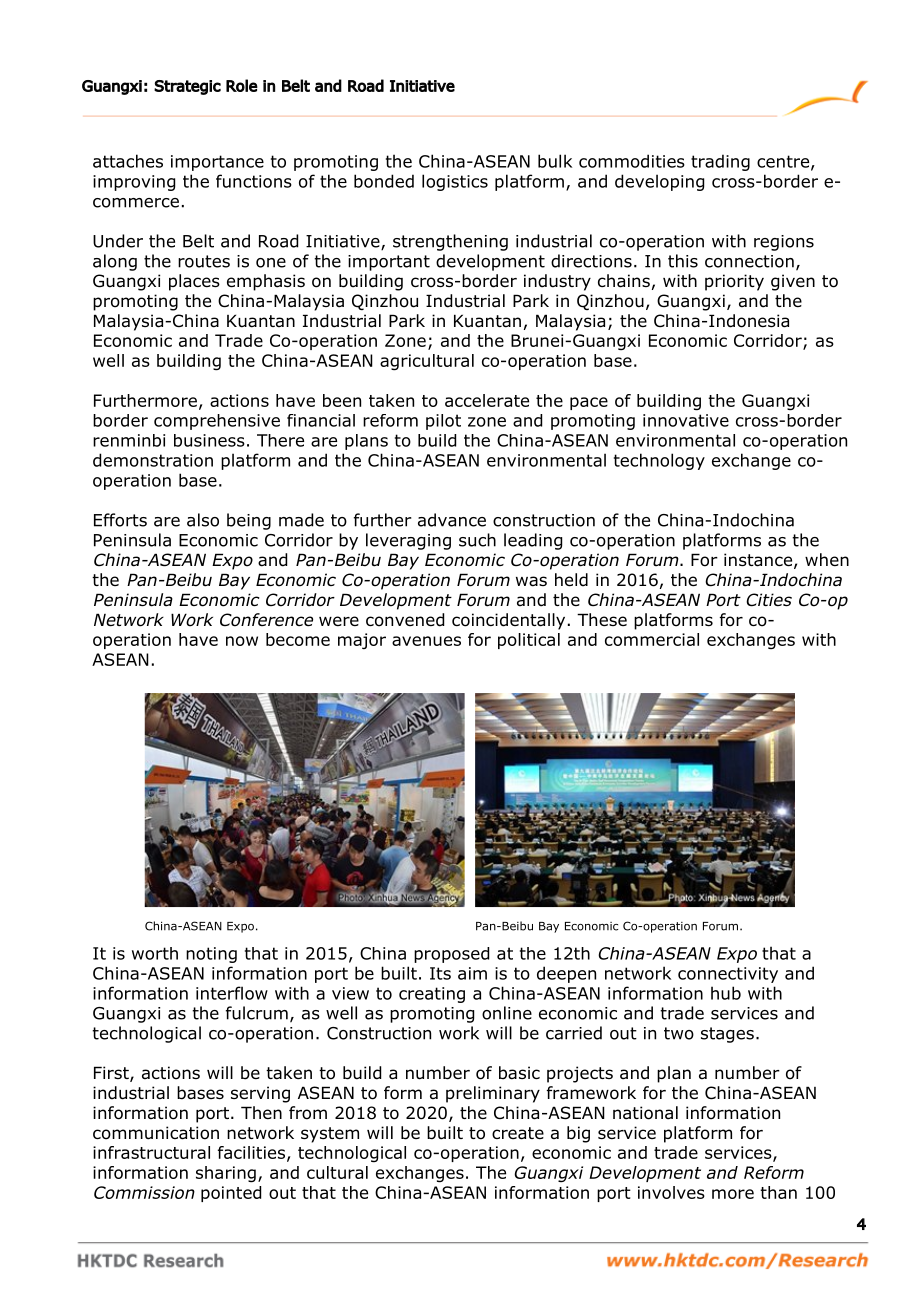 This screenshot has width=924, height=1308. I want to click on now, so click(242, 641).
